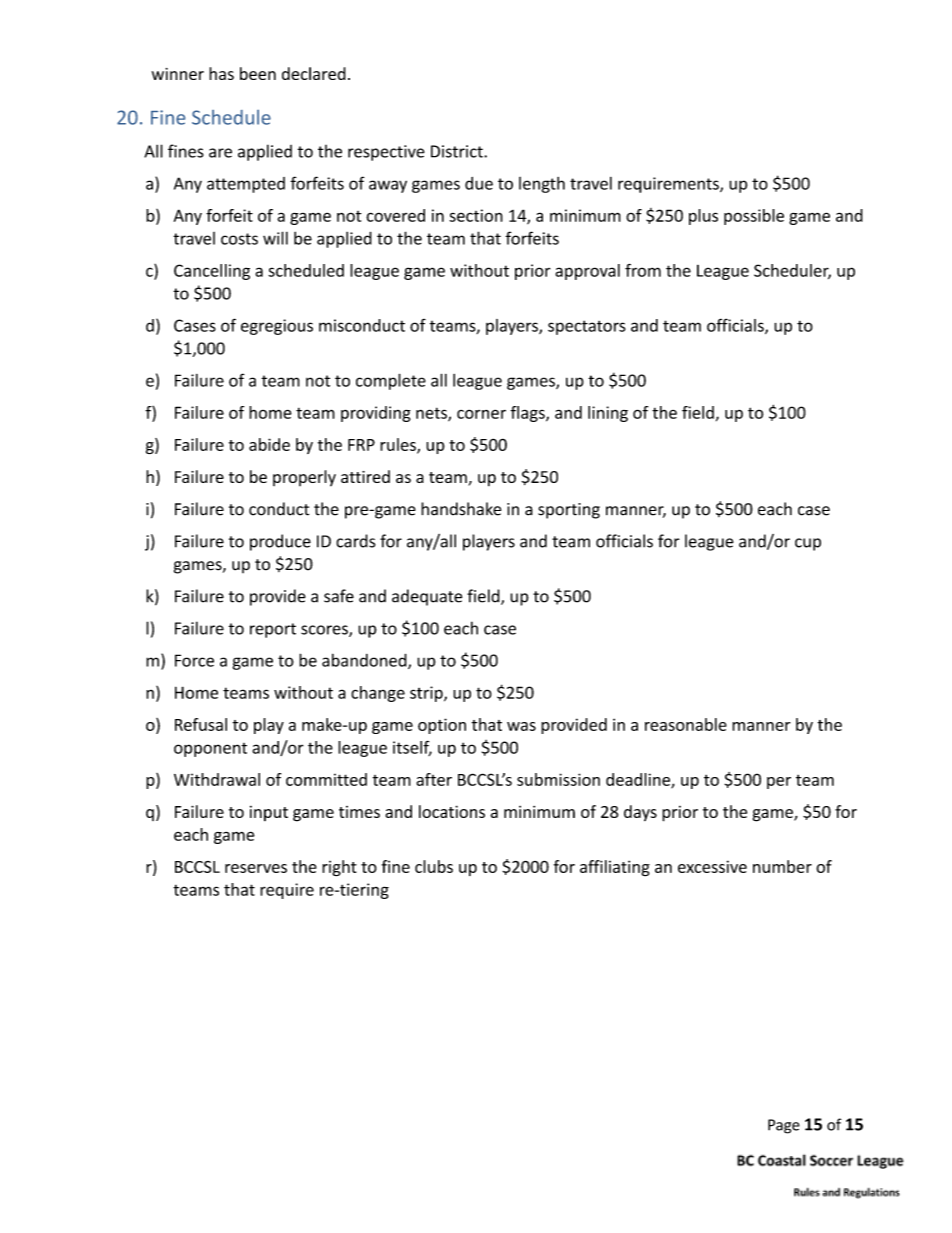 The height and width of the page is (1233, 952). I want to click on been, so click(258, 73).
